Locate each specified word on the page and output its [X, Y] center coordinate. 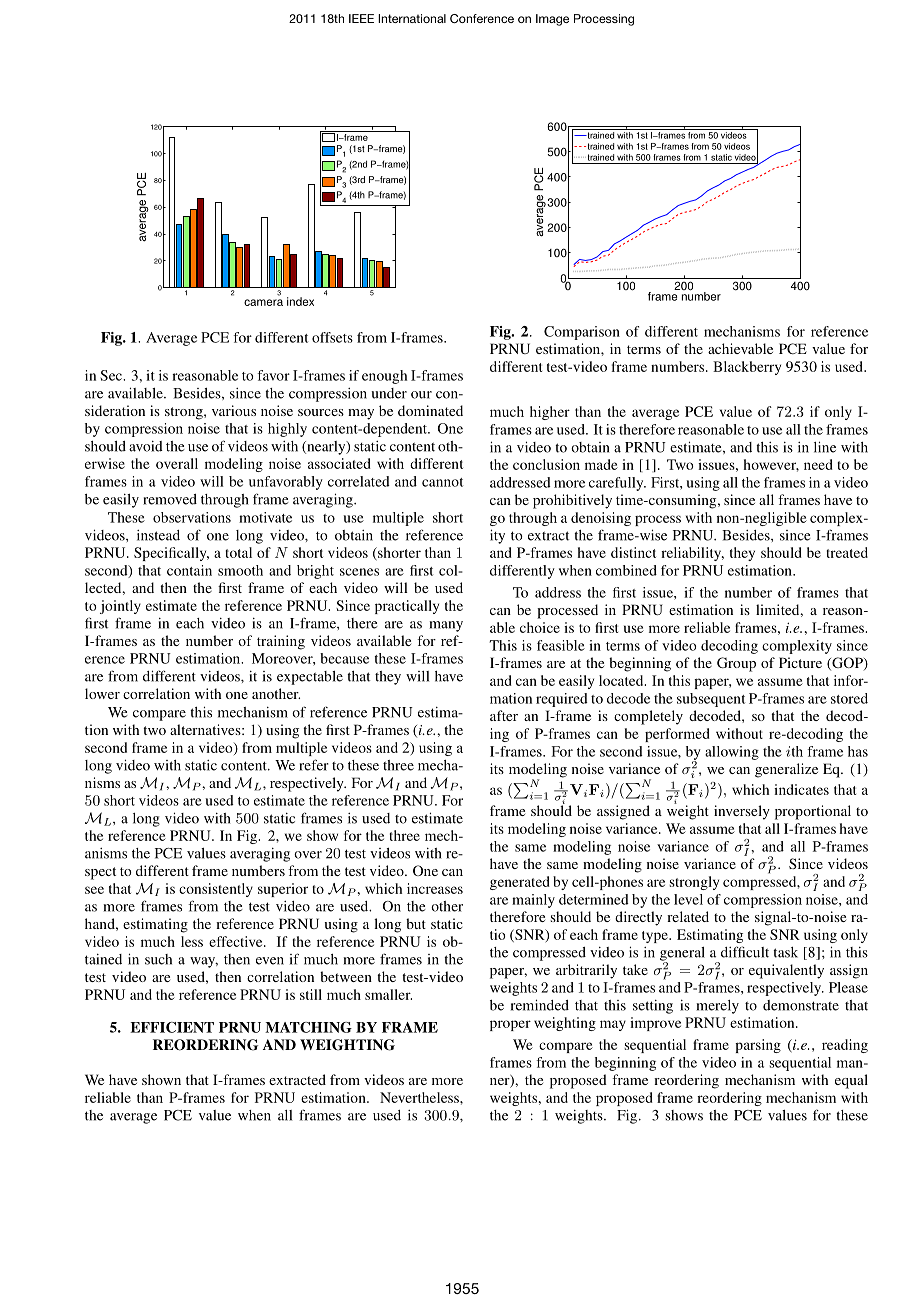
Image [552, 20]
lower [102, 693]
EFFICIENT [172, 1027]
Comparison [582, 333]
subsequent [711, 700]
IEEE [361, 18]
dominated [430, 410]
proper [510, 1025]
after [504, 715]
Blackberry [747, 368]
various [234, 410]
